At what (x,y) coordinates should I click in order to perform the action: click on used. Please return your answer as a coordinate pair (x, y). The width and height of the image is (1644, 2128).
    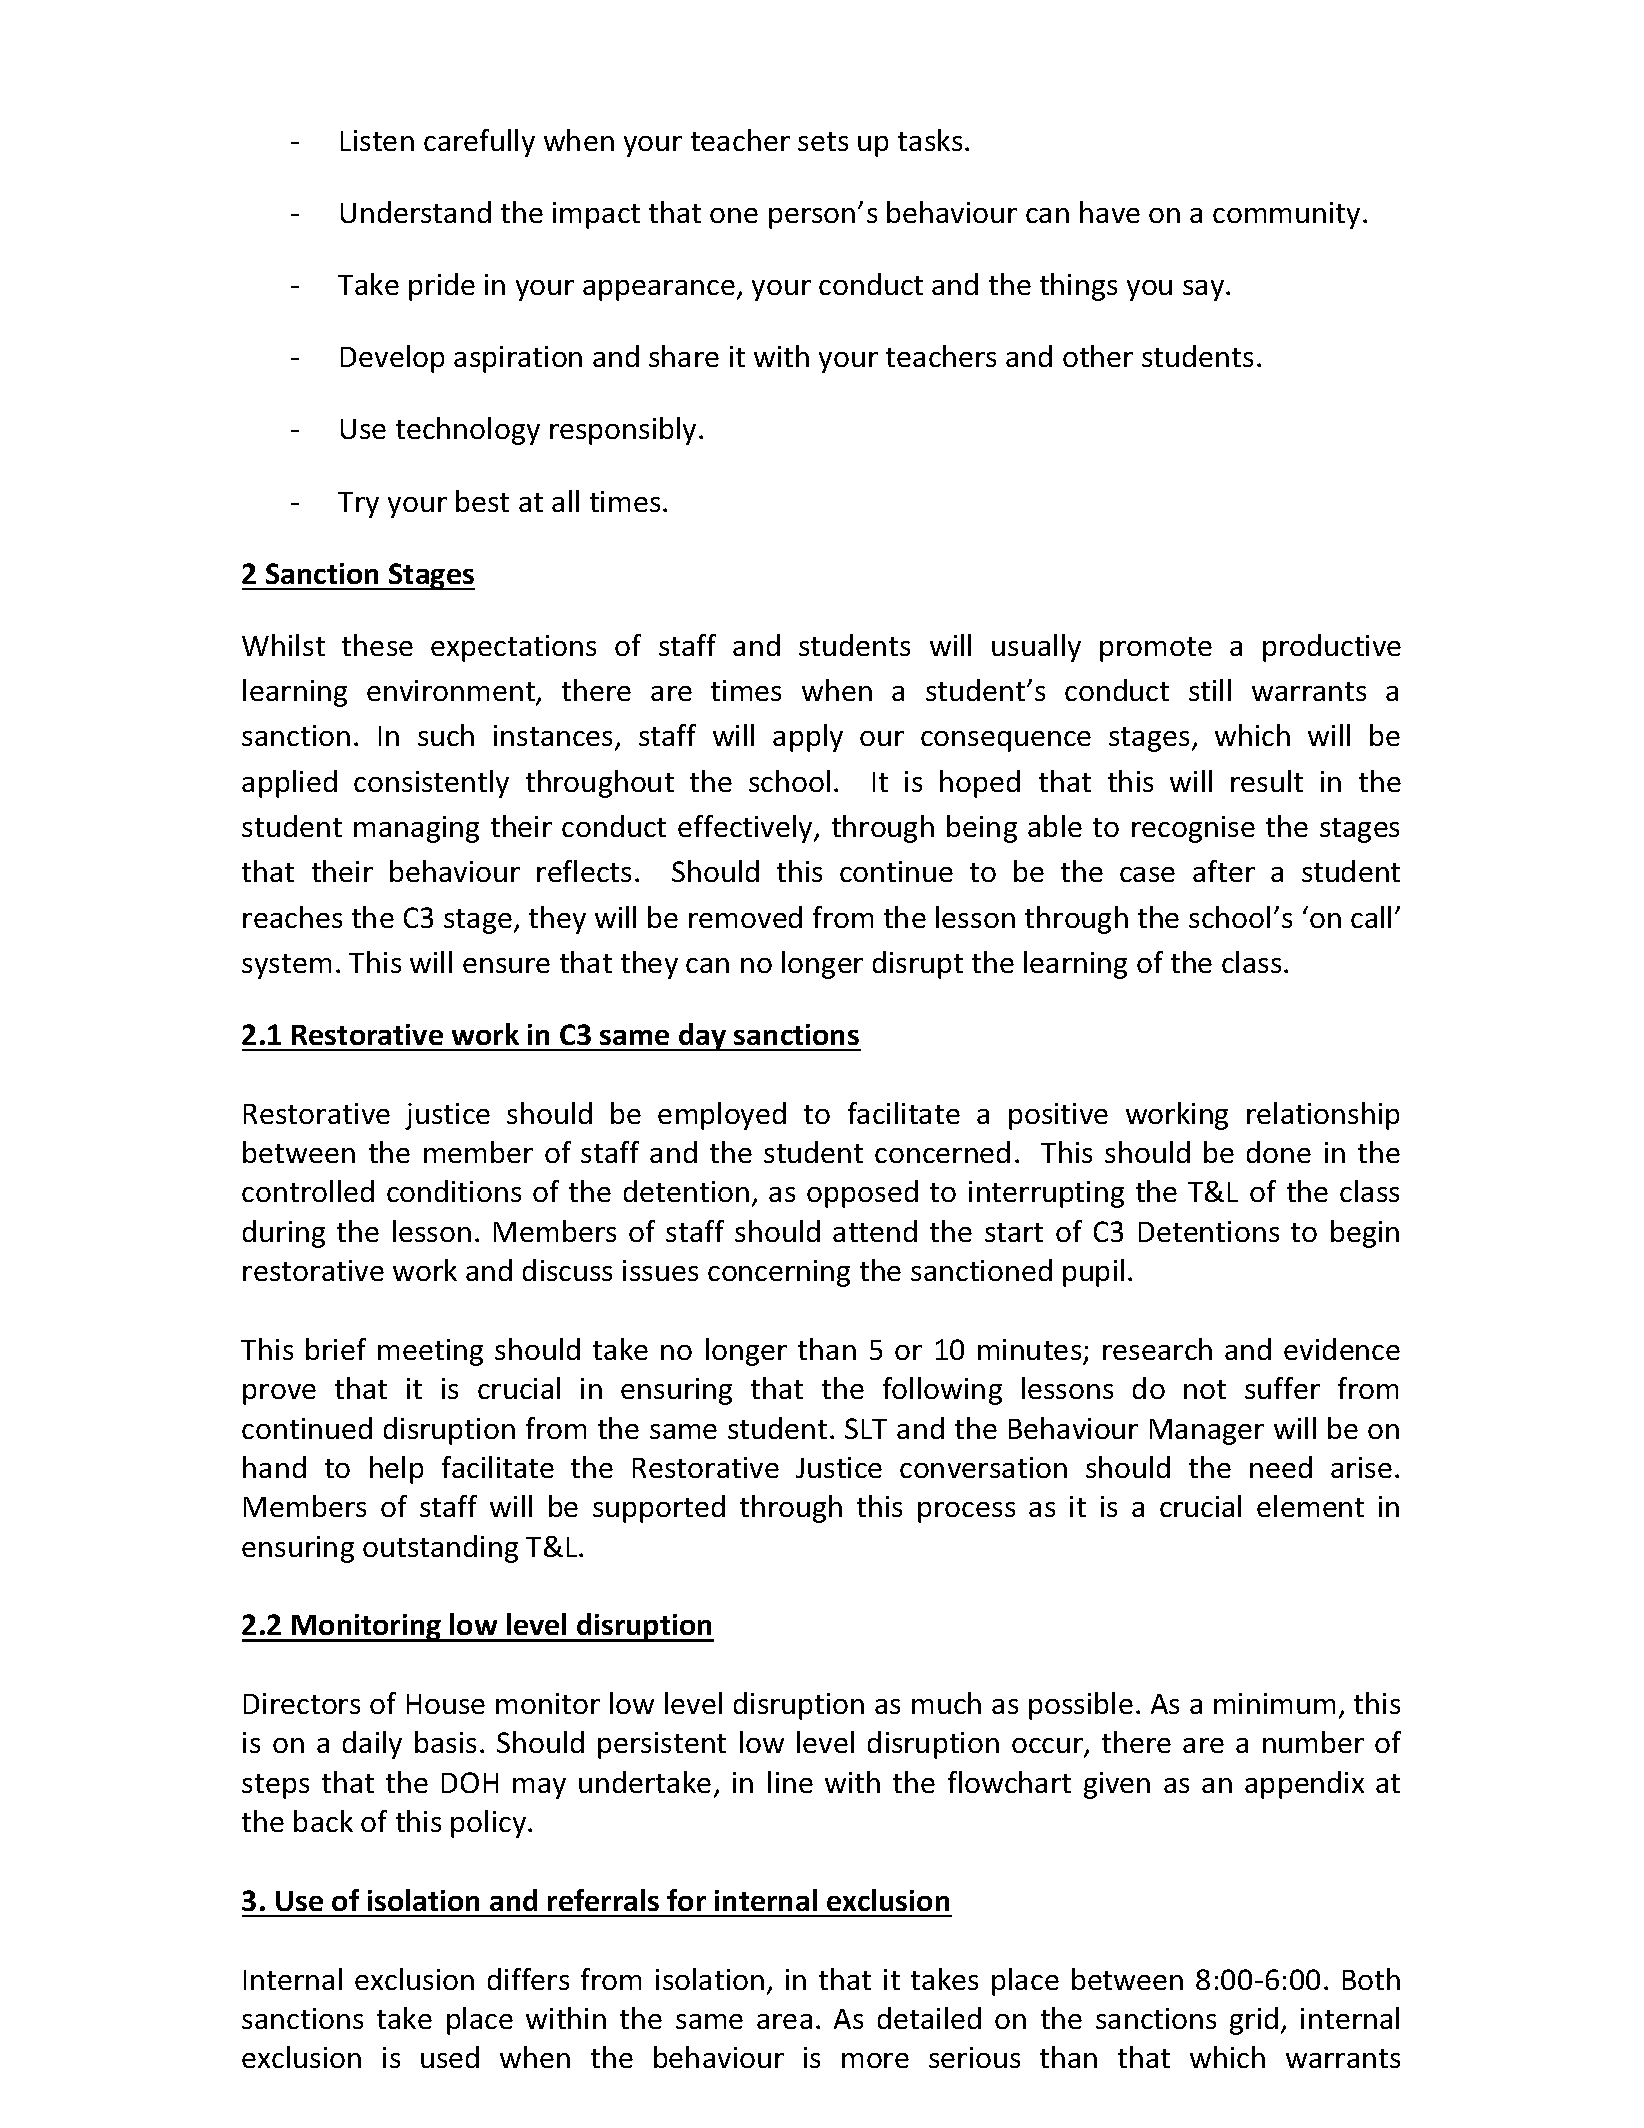
    Looking at the image, I should click on (450, 2057).
